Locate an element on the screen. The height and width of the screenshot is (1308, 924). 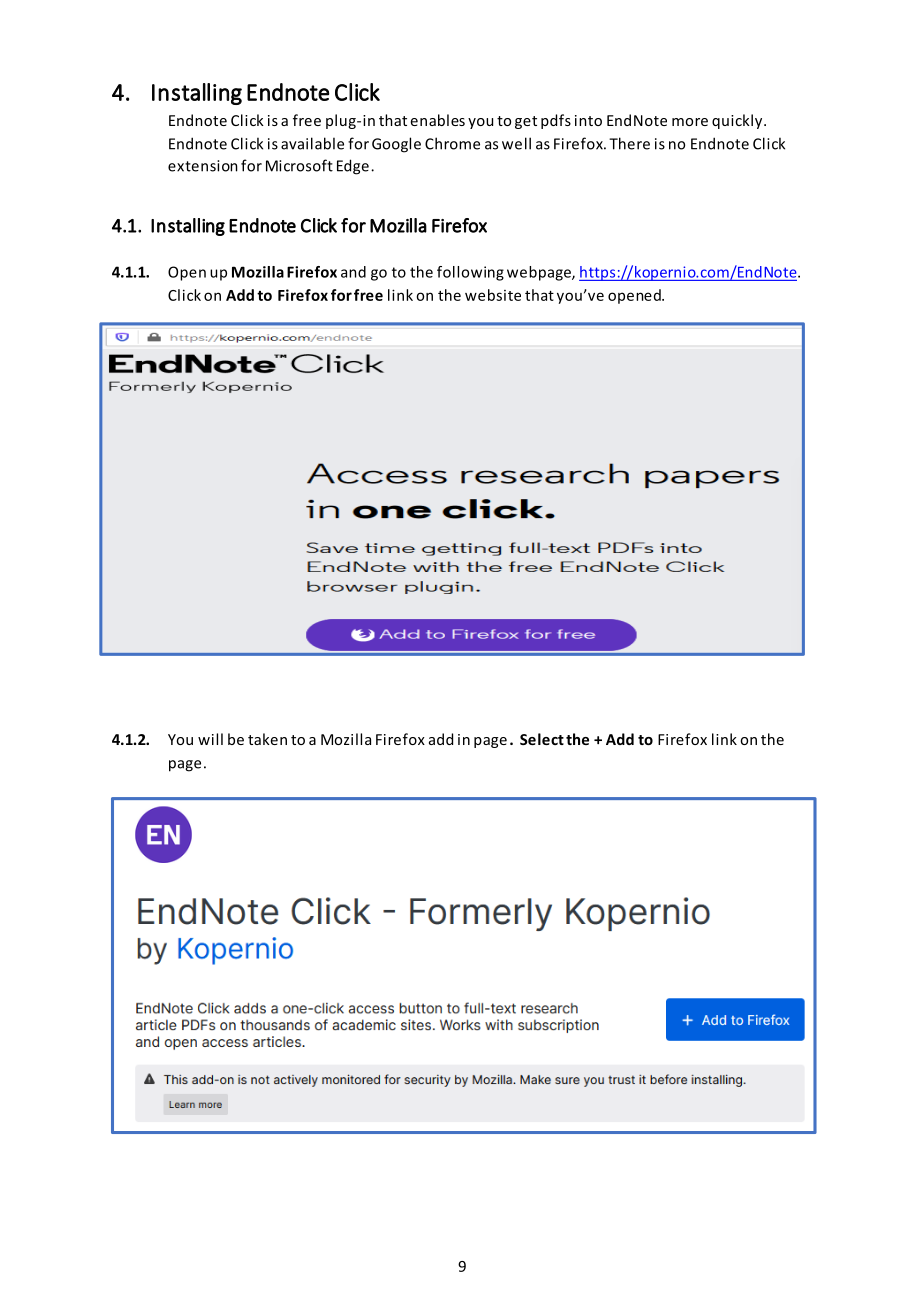
Chrome is located at coordinates (452, 143).
